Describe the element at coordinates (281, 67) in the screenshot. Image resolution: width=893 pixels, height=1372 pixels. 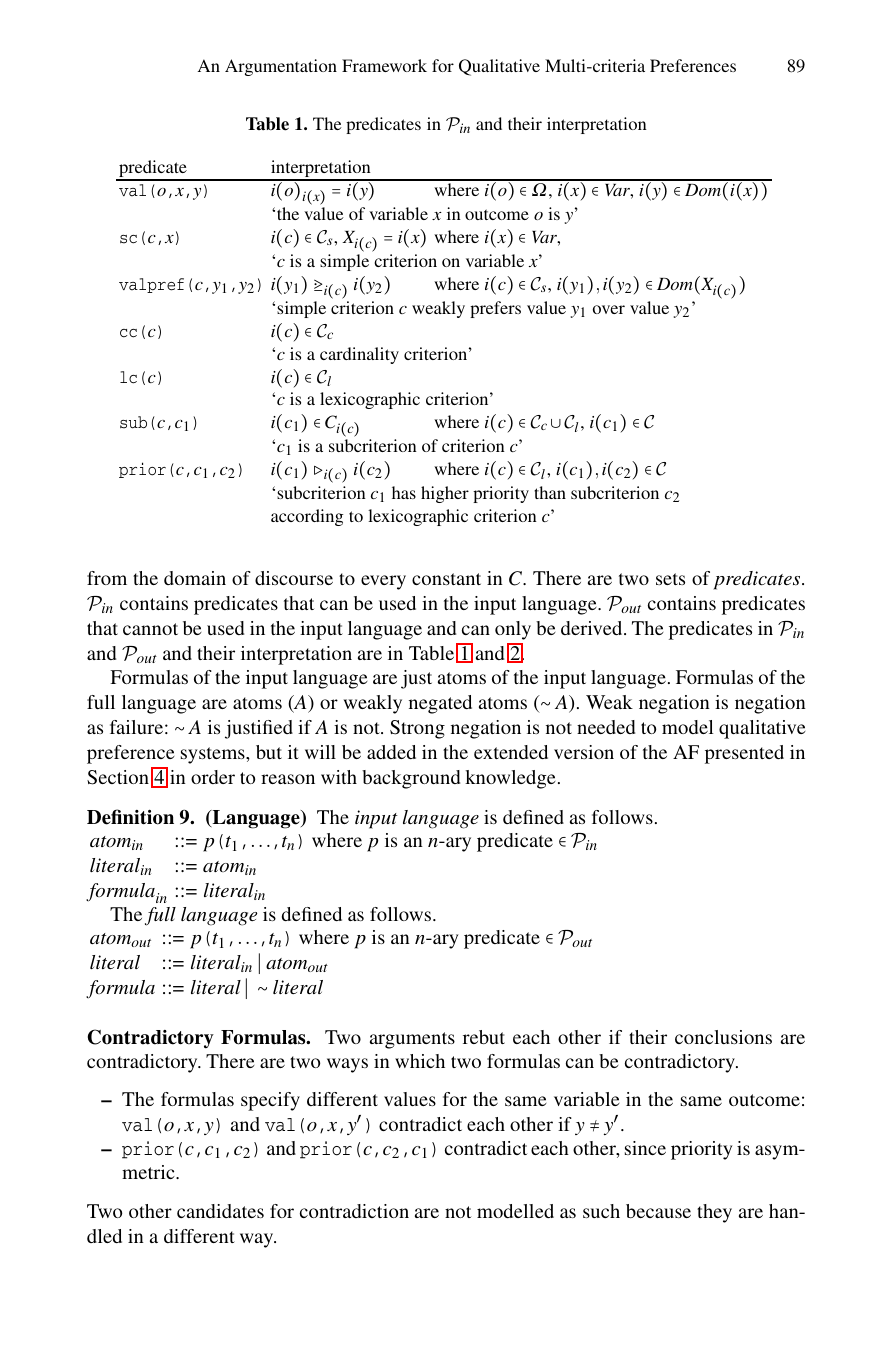
I see `Argumentation` at that location.
